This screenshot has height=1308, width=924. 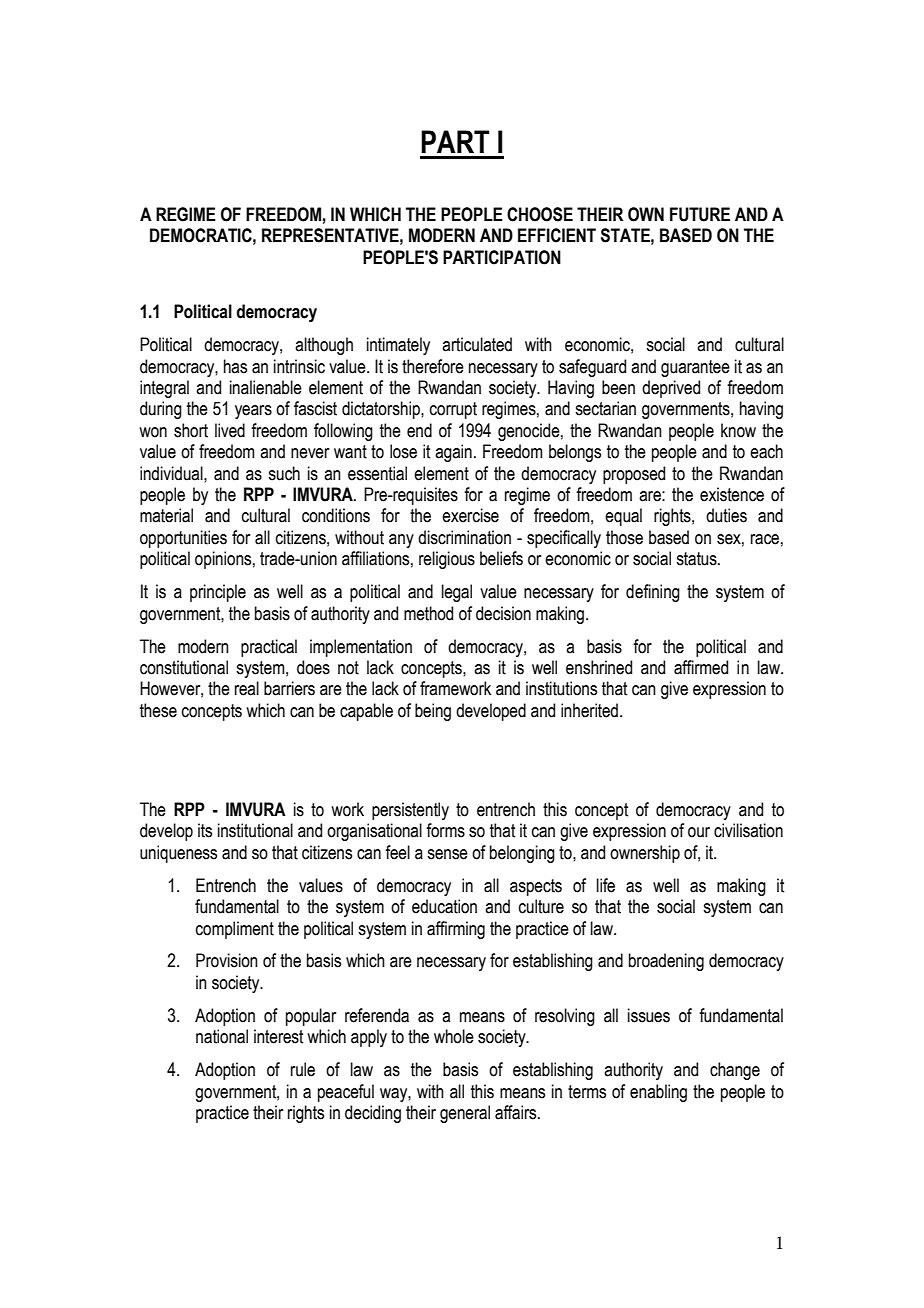 What do you see at coordinates (235, 366) in the screenshot?
I see `has` at bounding box center [235, 366].
